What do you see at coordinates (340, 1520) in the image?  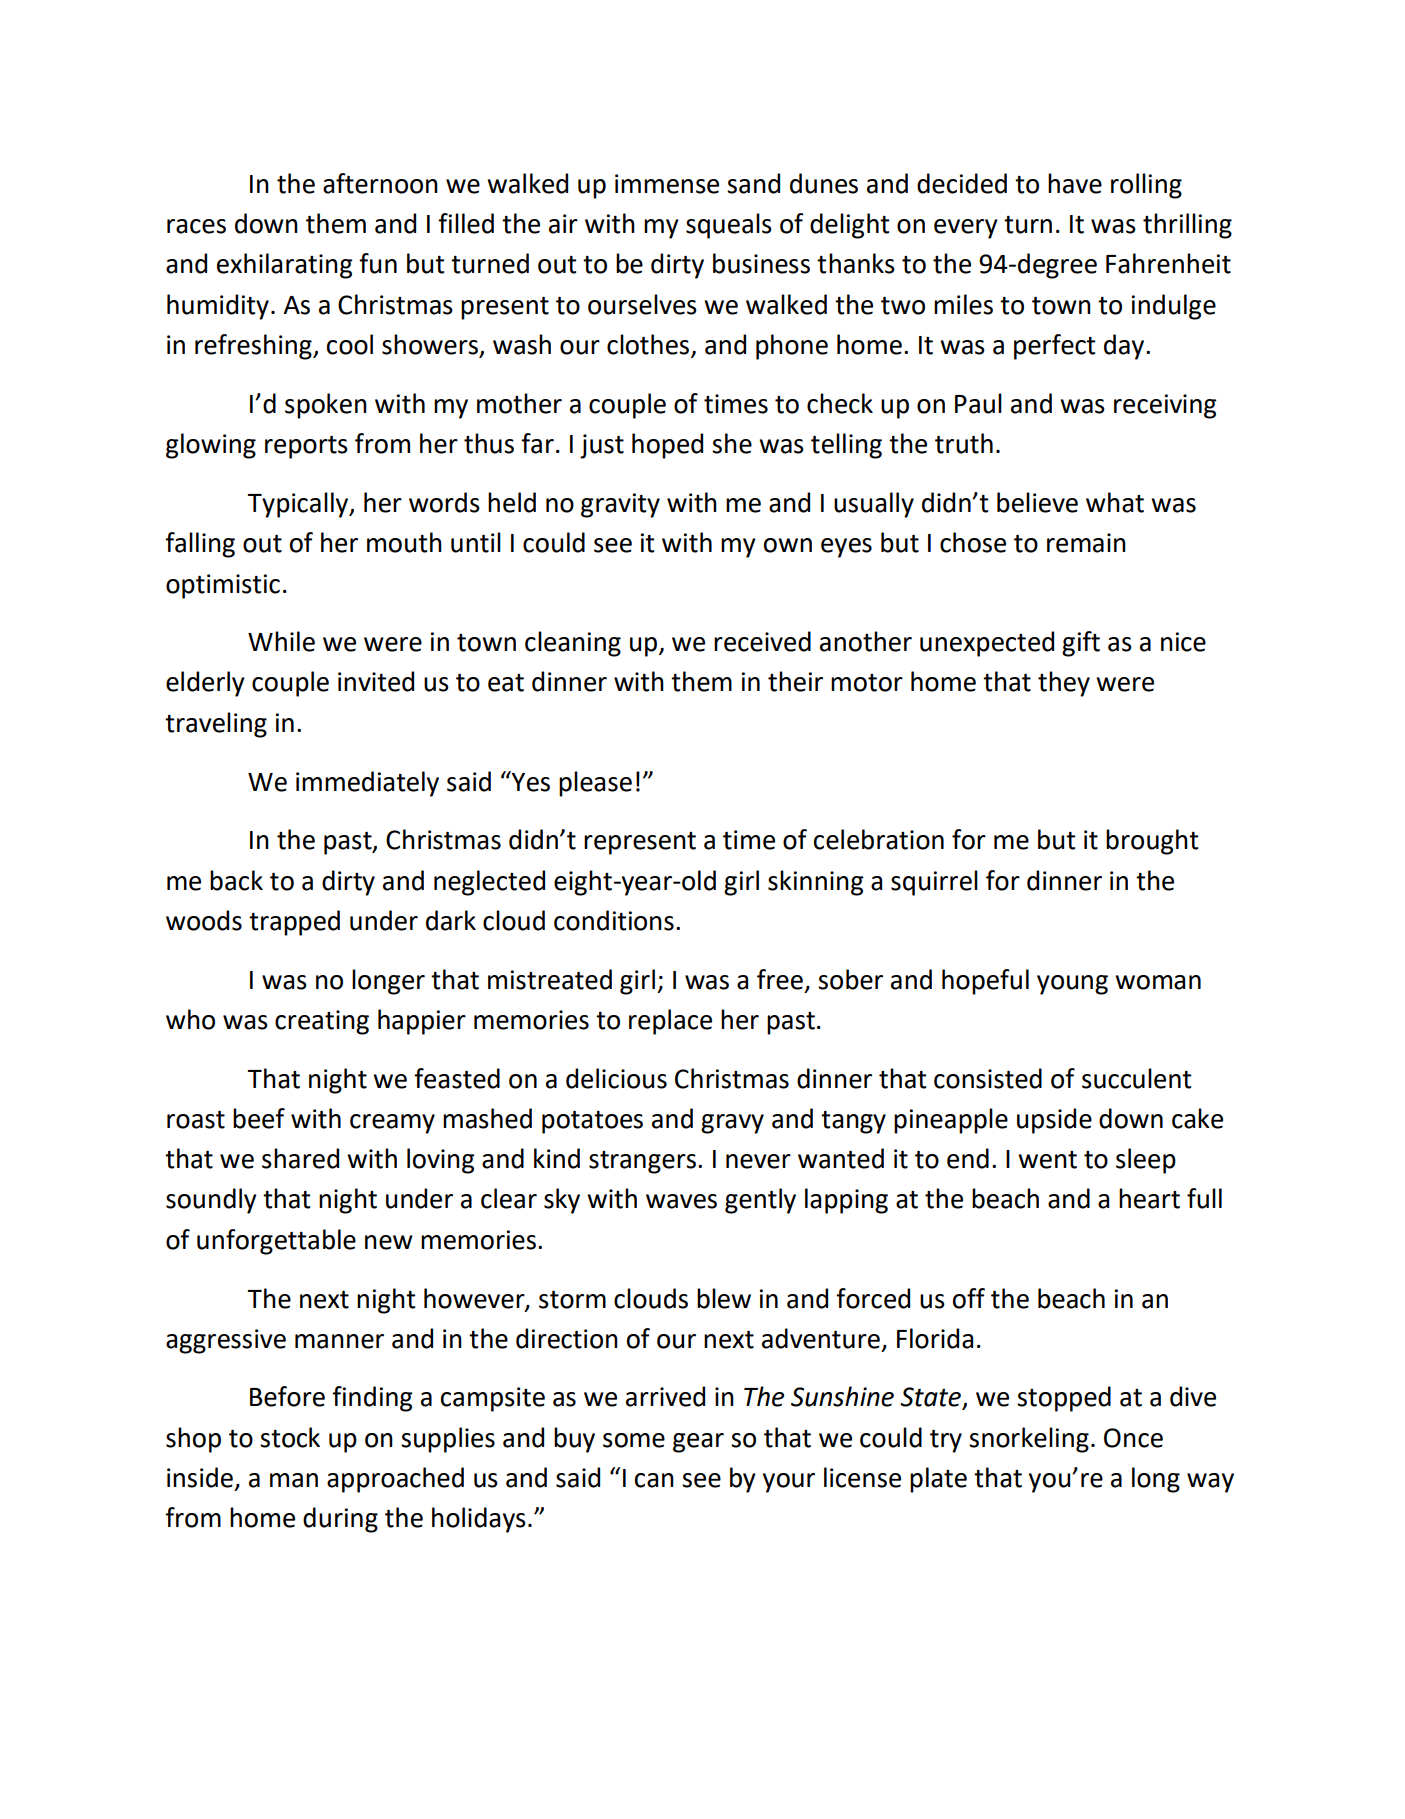 I see `during` at bounding box center [340, 1520].
